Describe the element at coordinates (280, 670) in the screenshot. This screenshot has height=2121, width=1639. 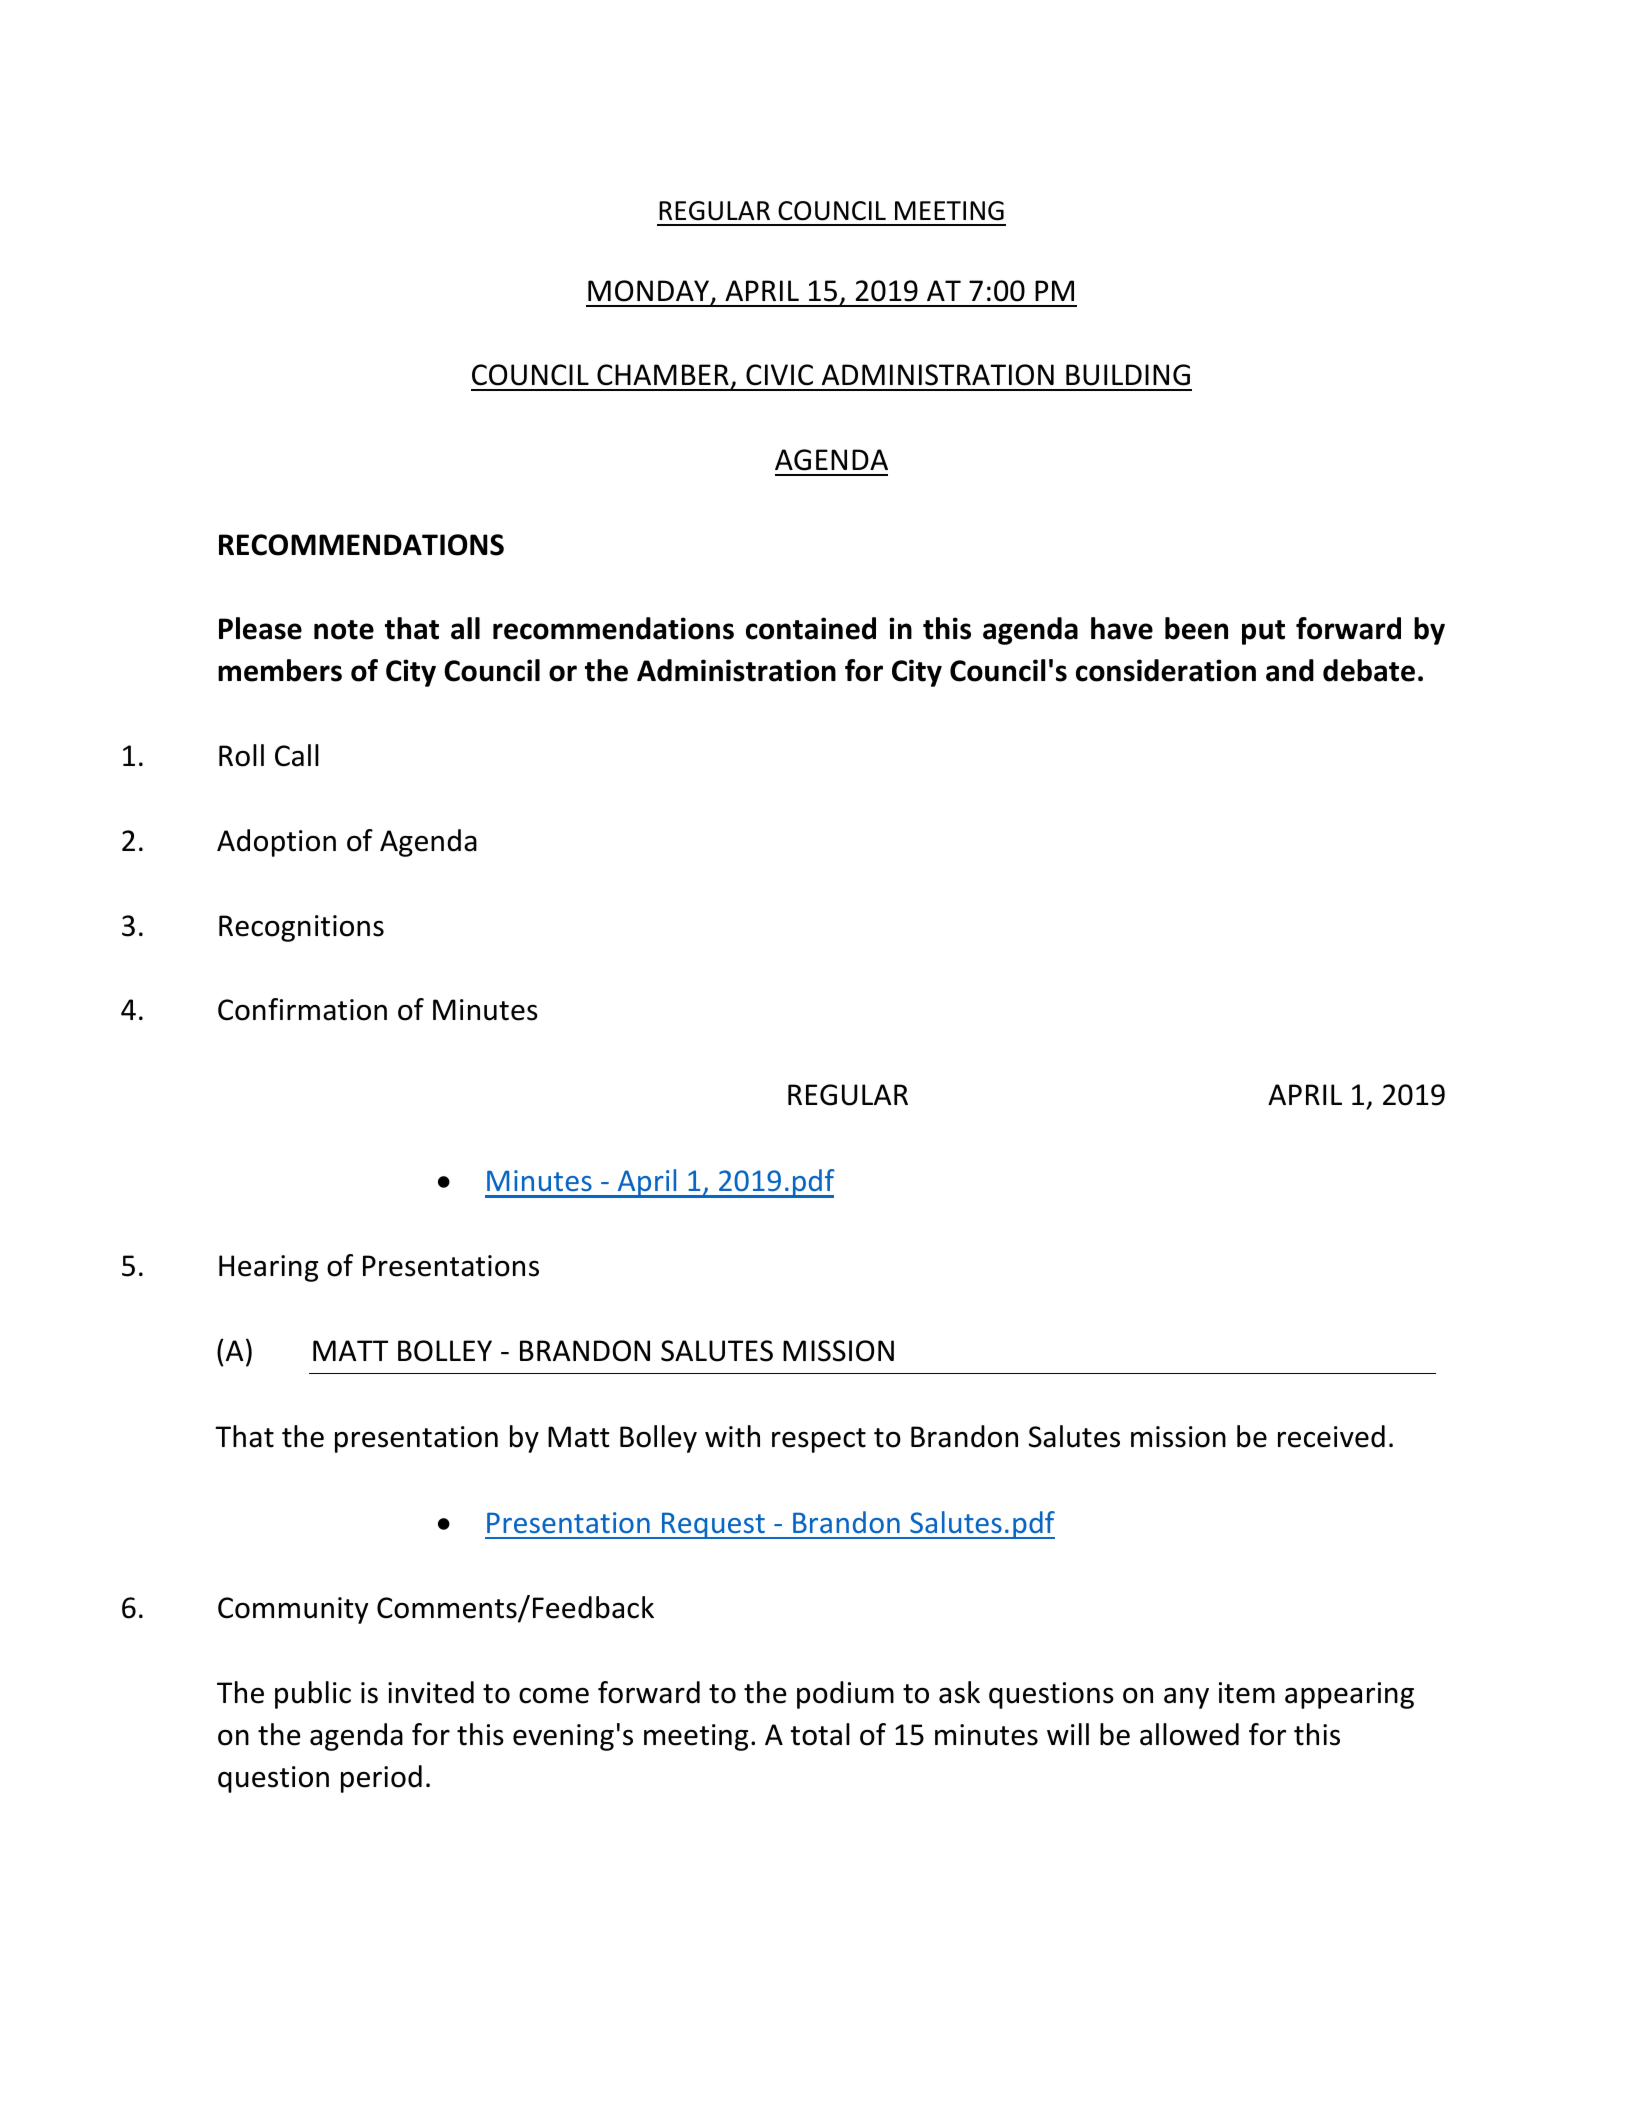
I see `members` at that location.
